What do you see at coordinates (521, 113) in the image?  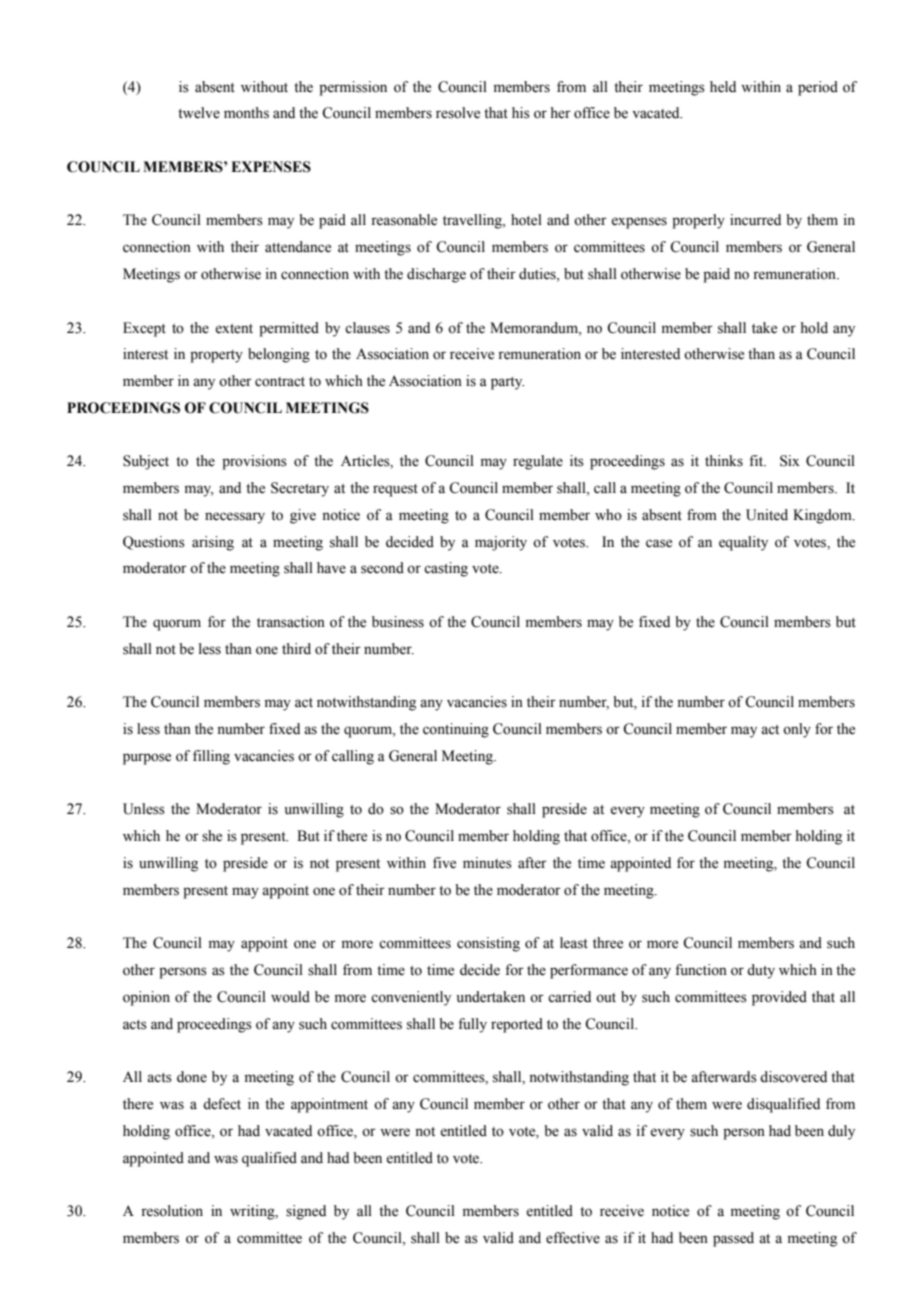 I see `his` at bounding box center [521, 113].
